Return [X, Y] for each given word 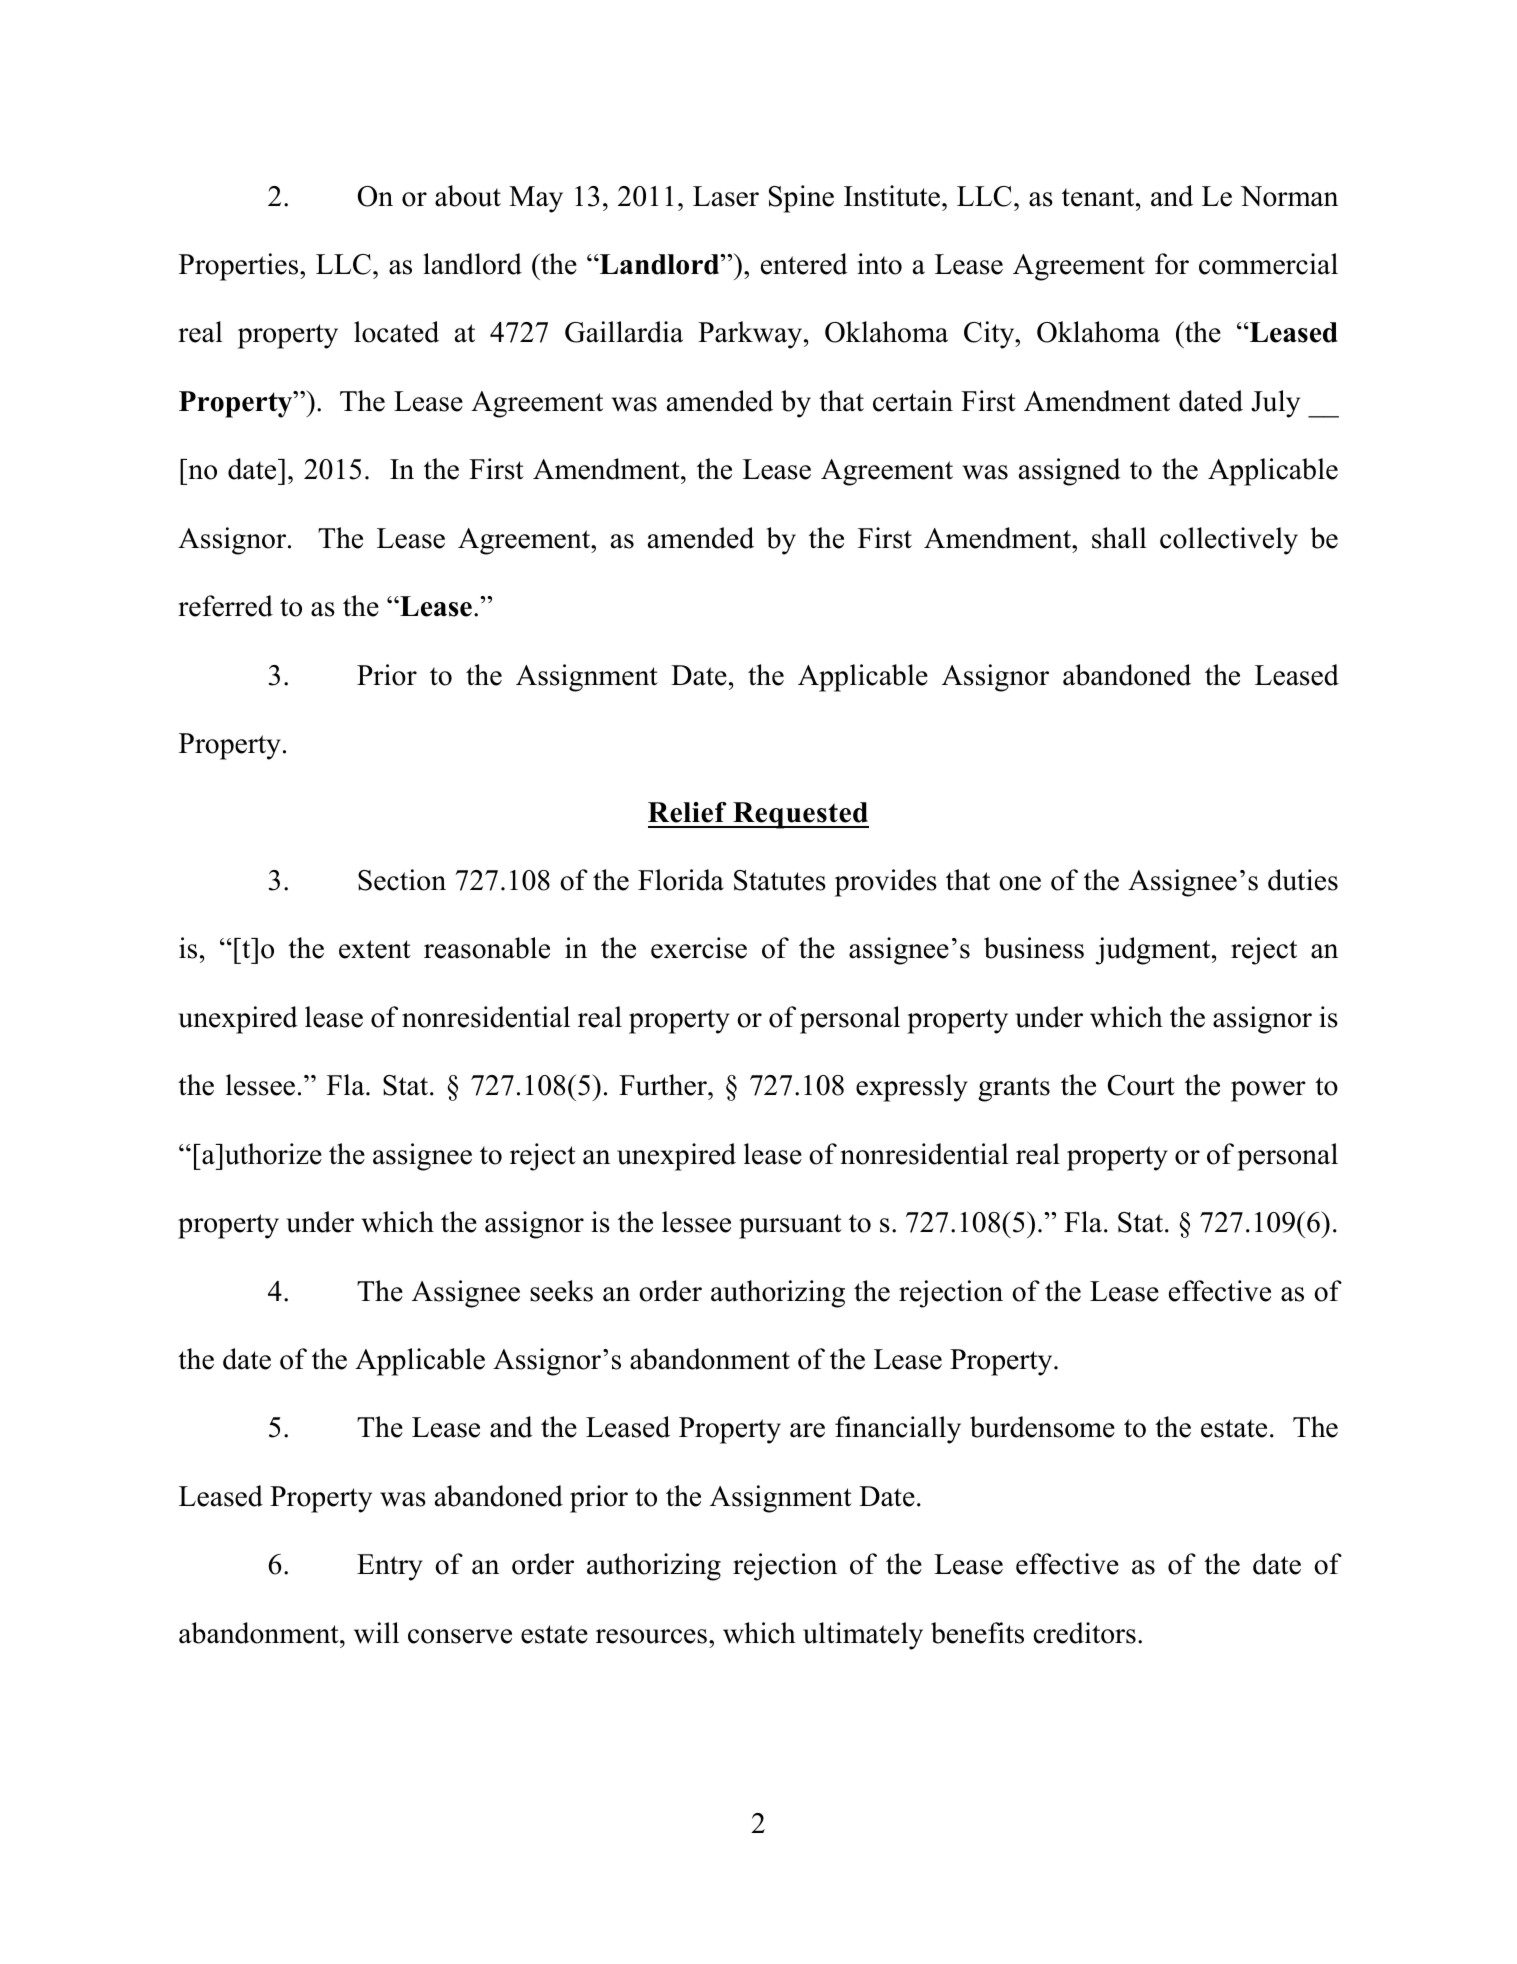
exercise [699, 948]
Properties [240, 267]
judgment [1154, 951]
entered [804, 264]
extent [375, 949]
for [1172, 264]
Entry [390, 1567]
